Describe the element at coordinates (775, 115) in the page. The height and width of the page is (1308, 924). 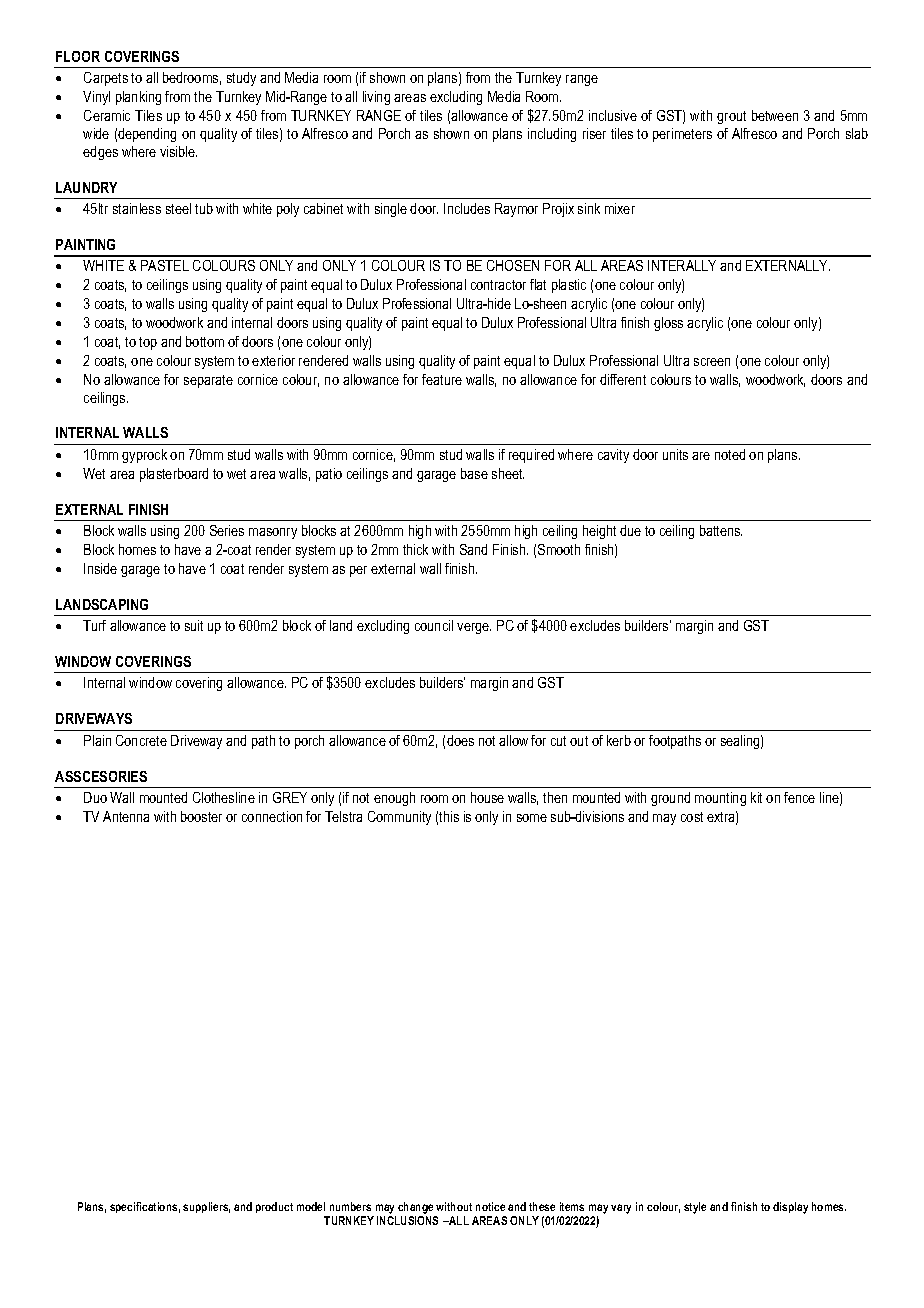
I see `between` at that location.
